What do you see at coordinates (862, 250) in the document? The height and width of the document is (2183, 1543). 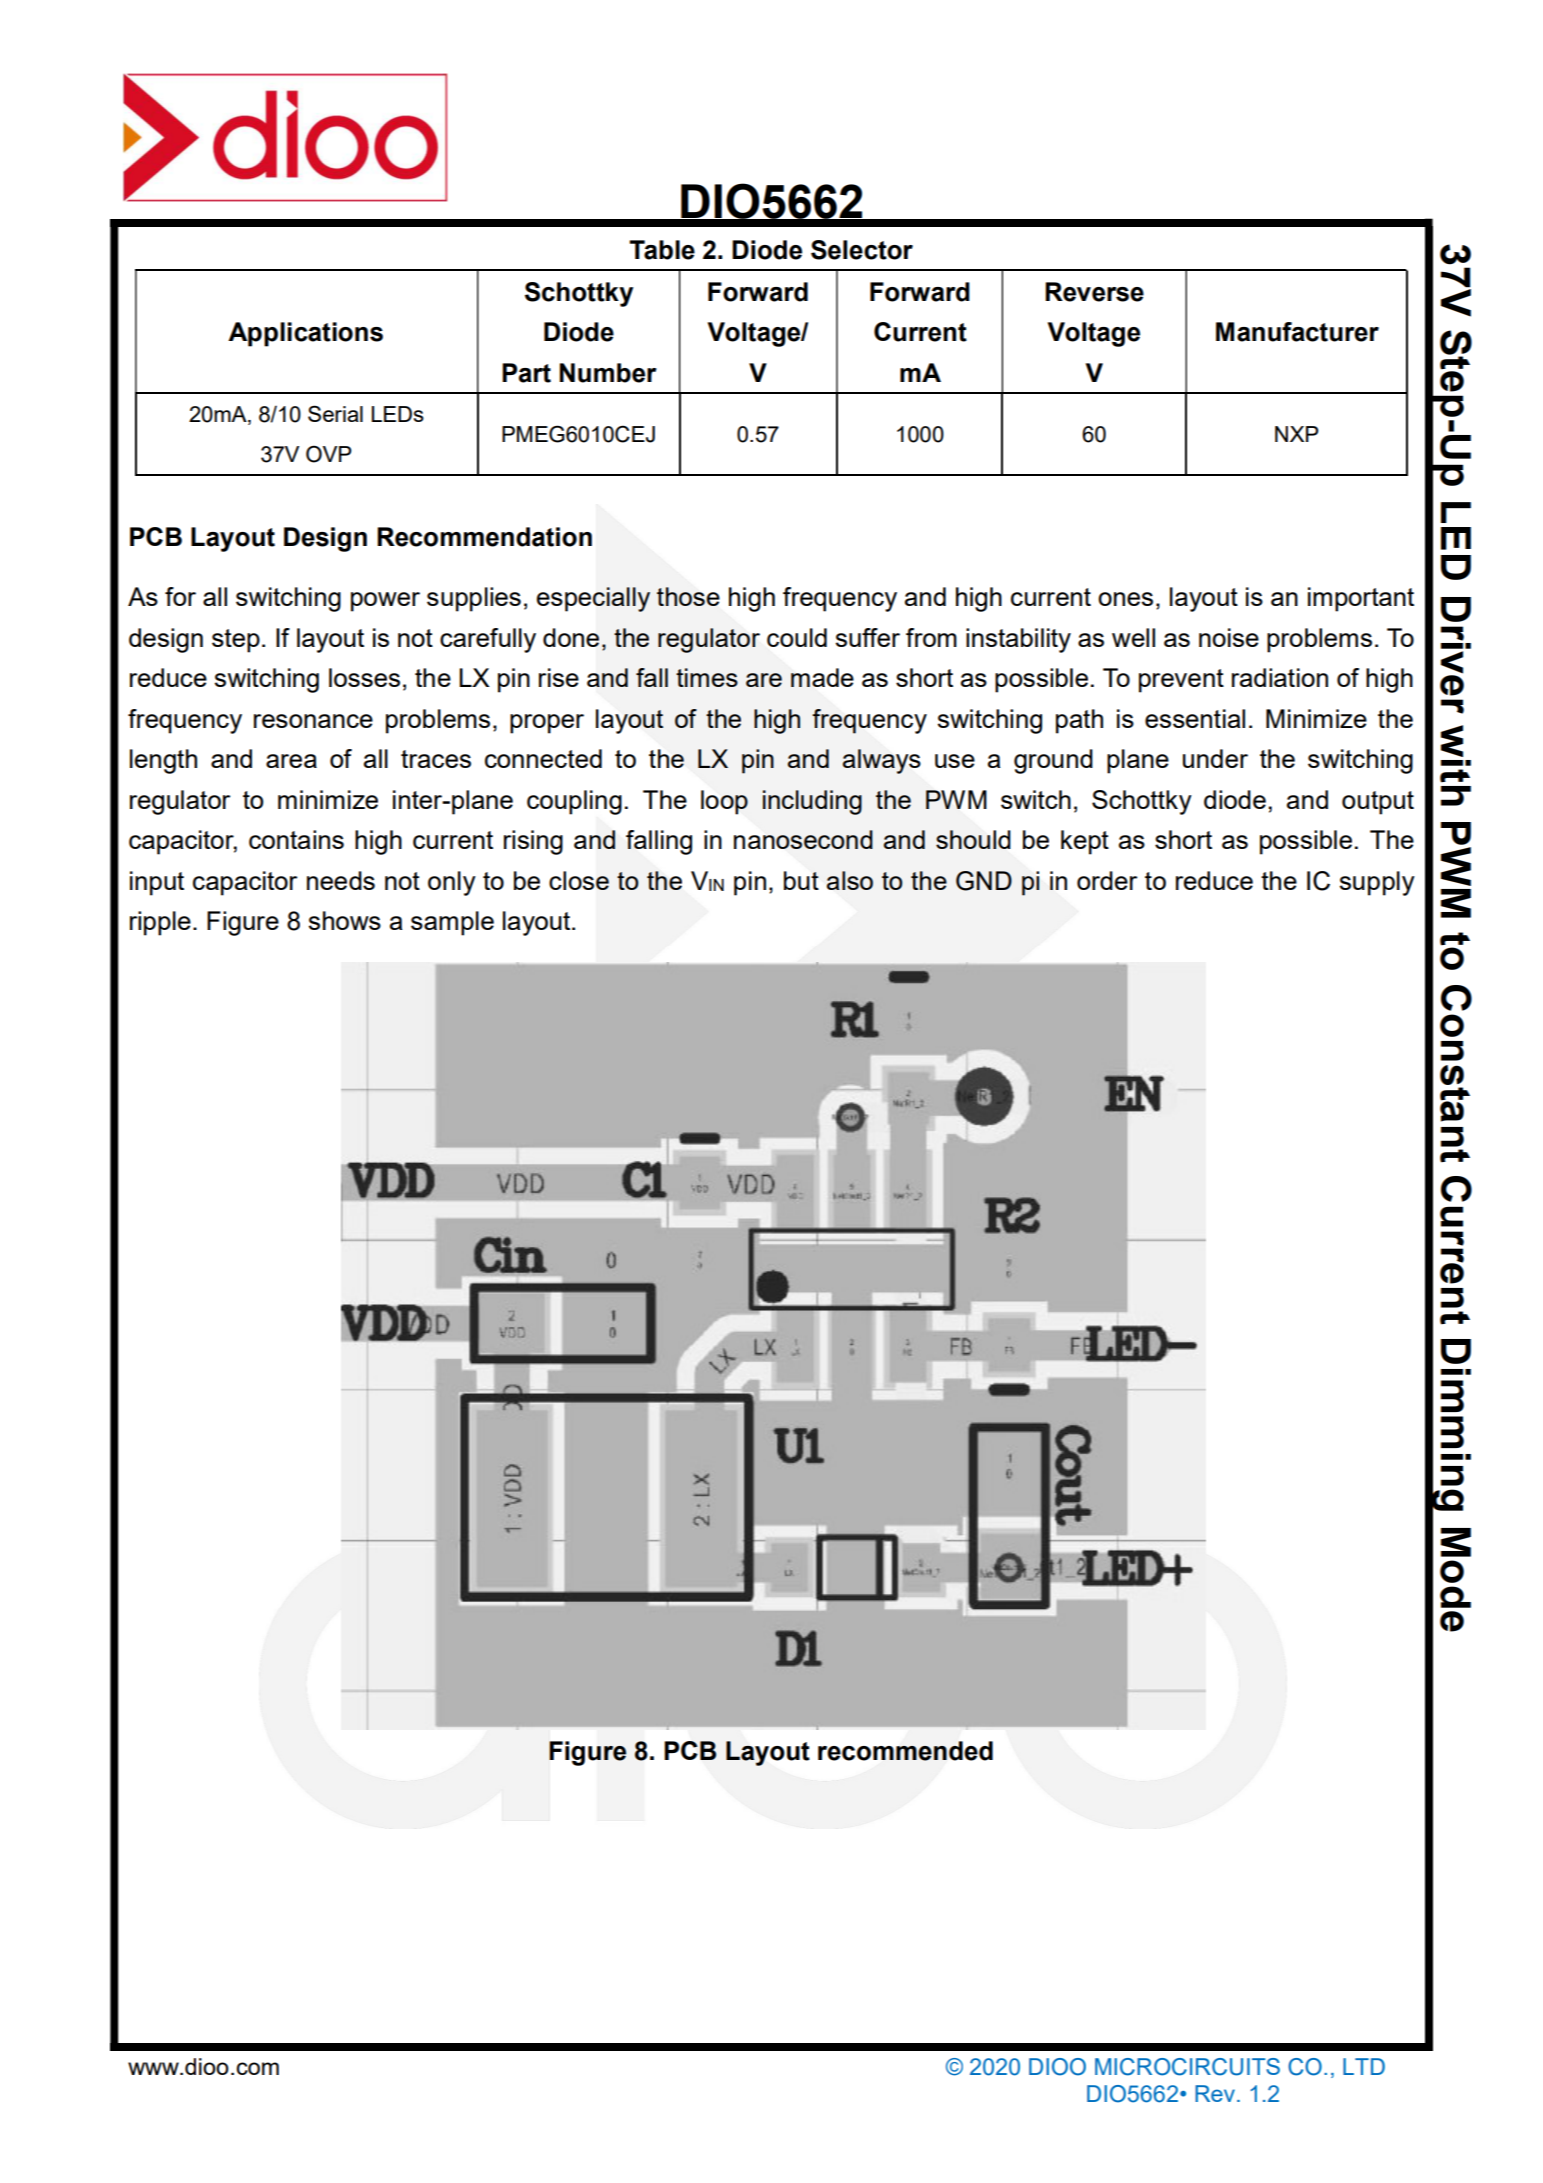 I see `Selector` at bounding box center [862, 250].
